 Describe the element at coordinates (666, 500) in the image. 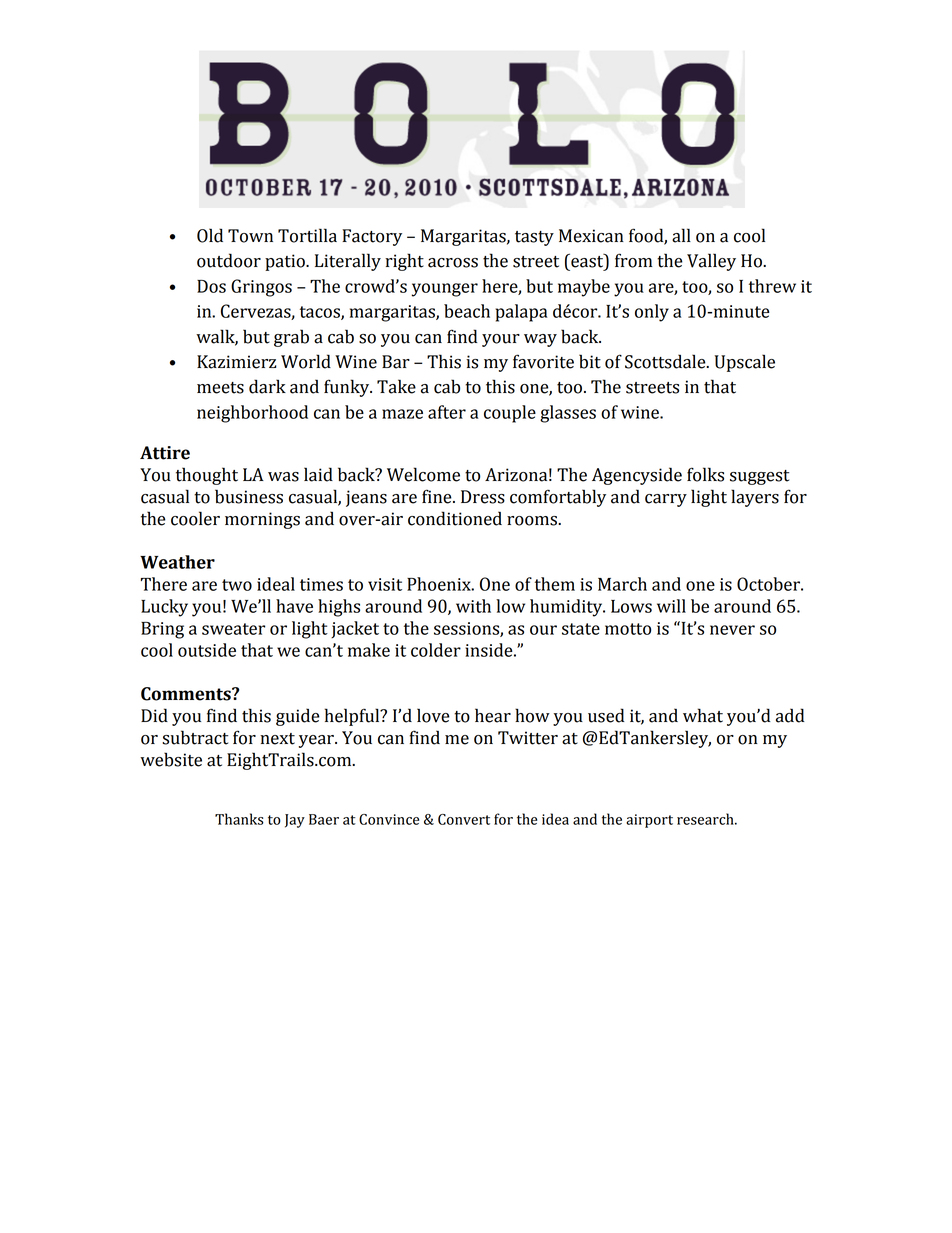

I see `carry` at that location.
